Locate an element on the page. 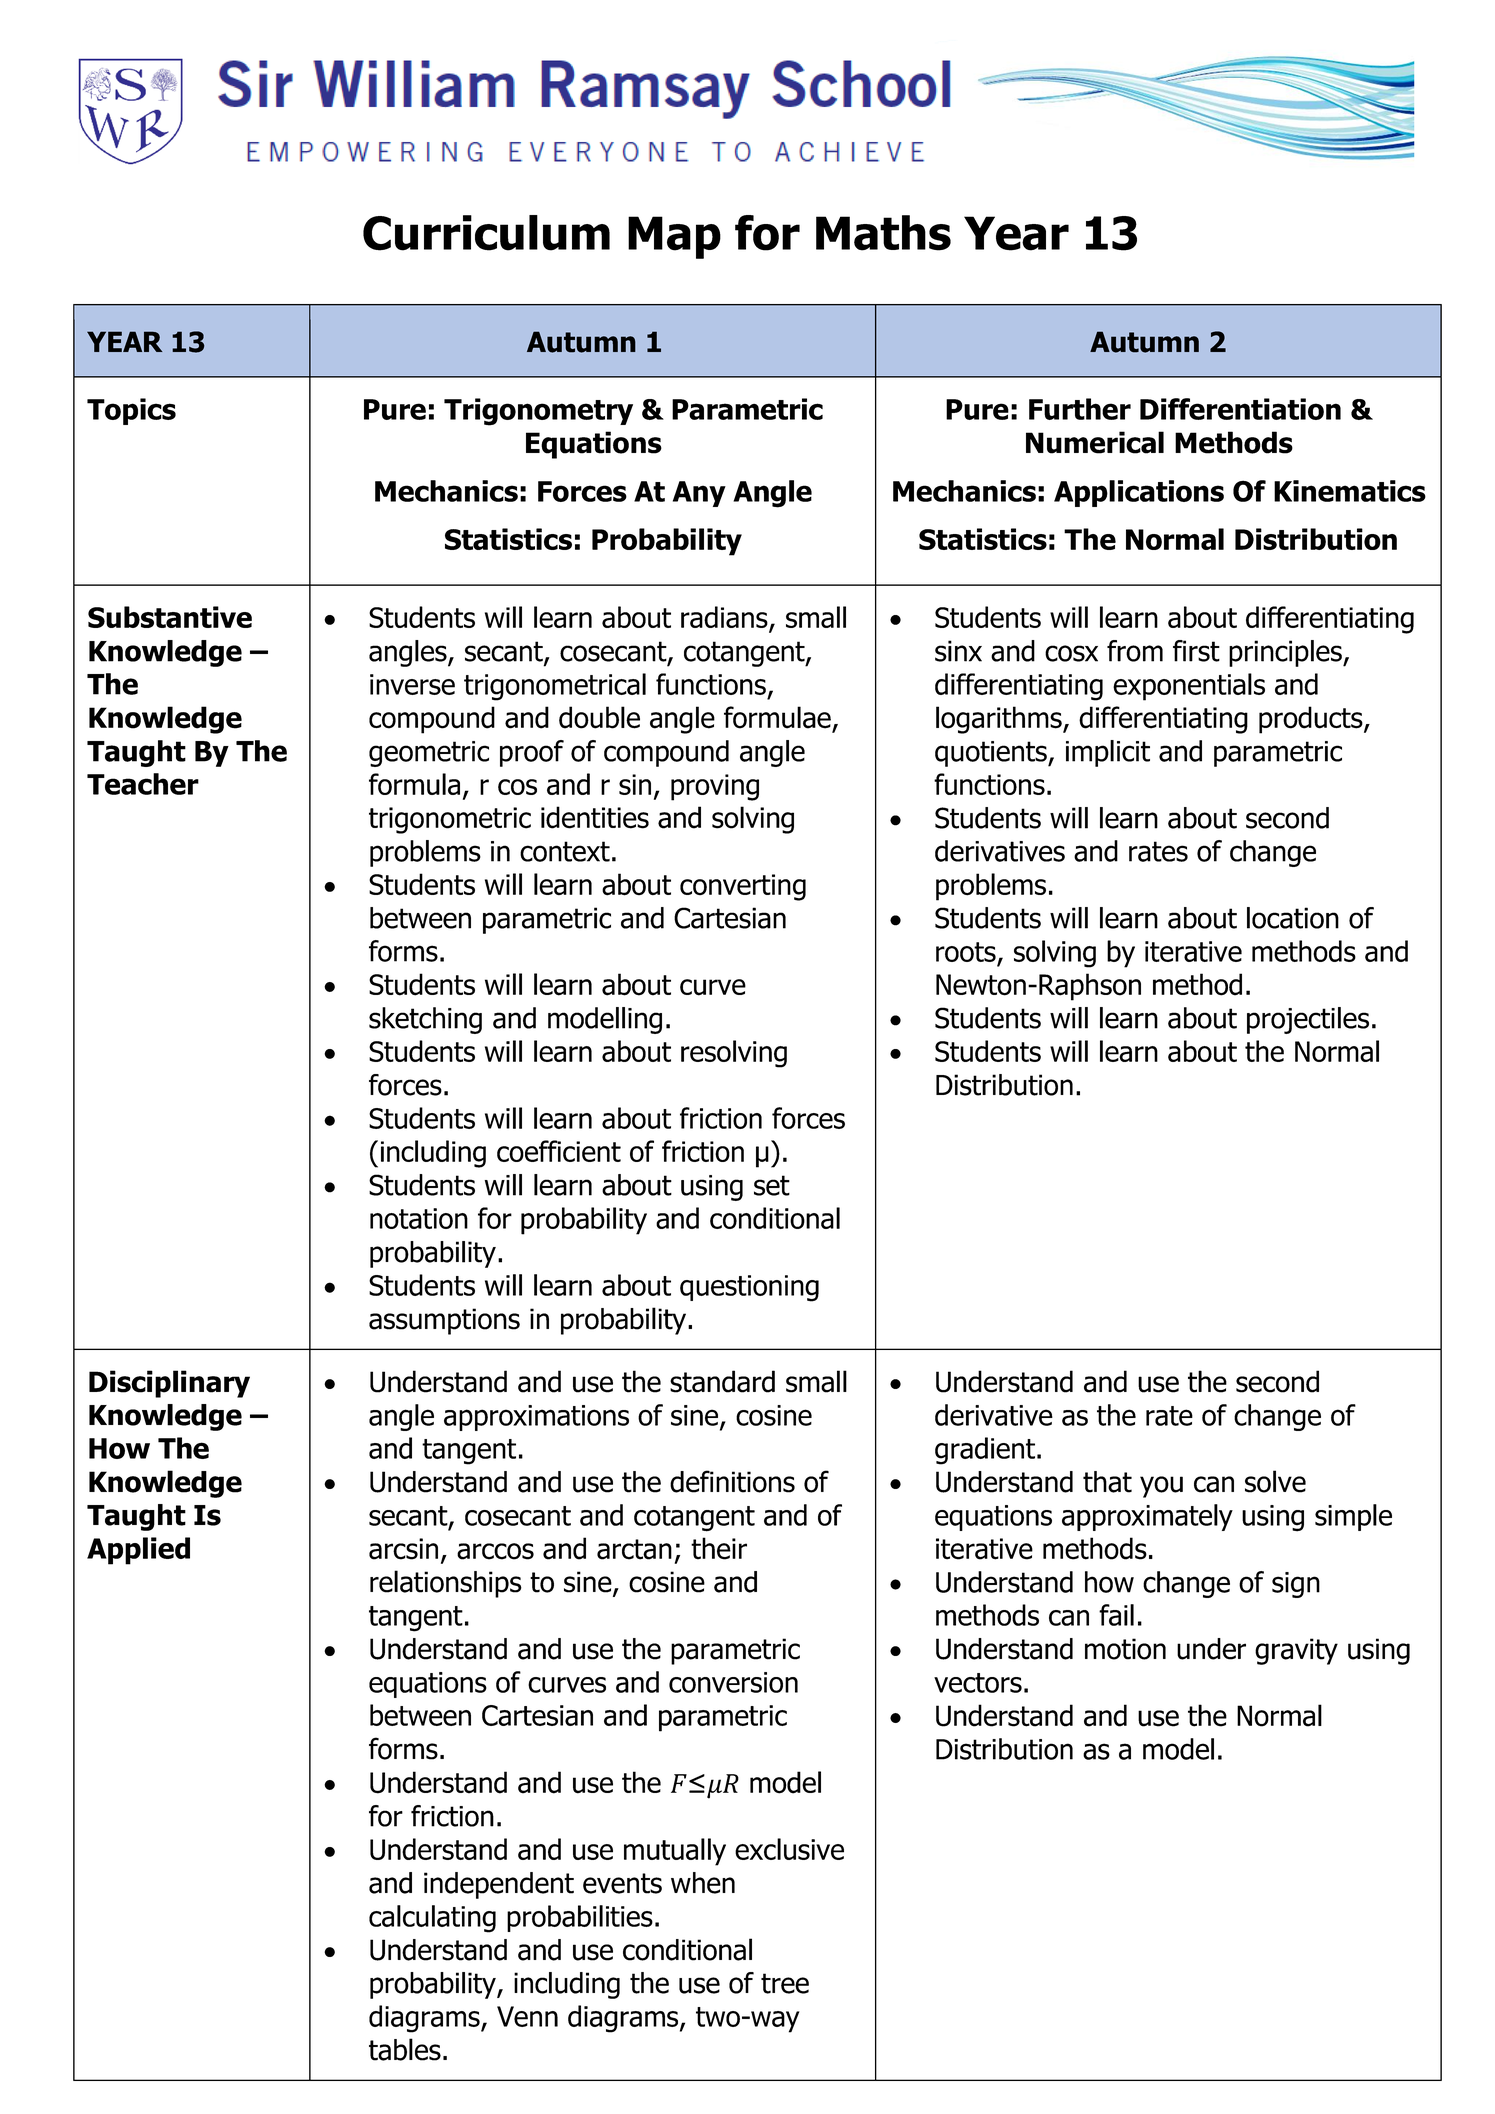  Map is located at coordinates (674, 237).
